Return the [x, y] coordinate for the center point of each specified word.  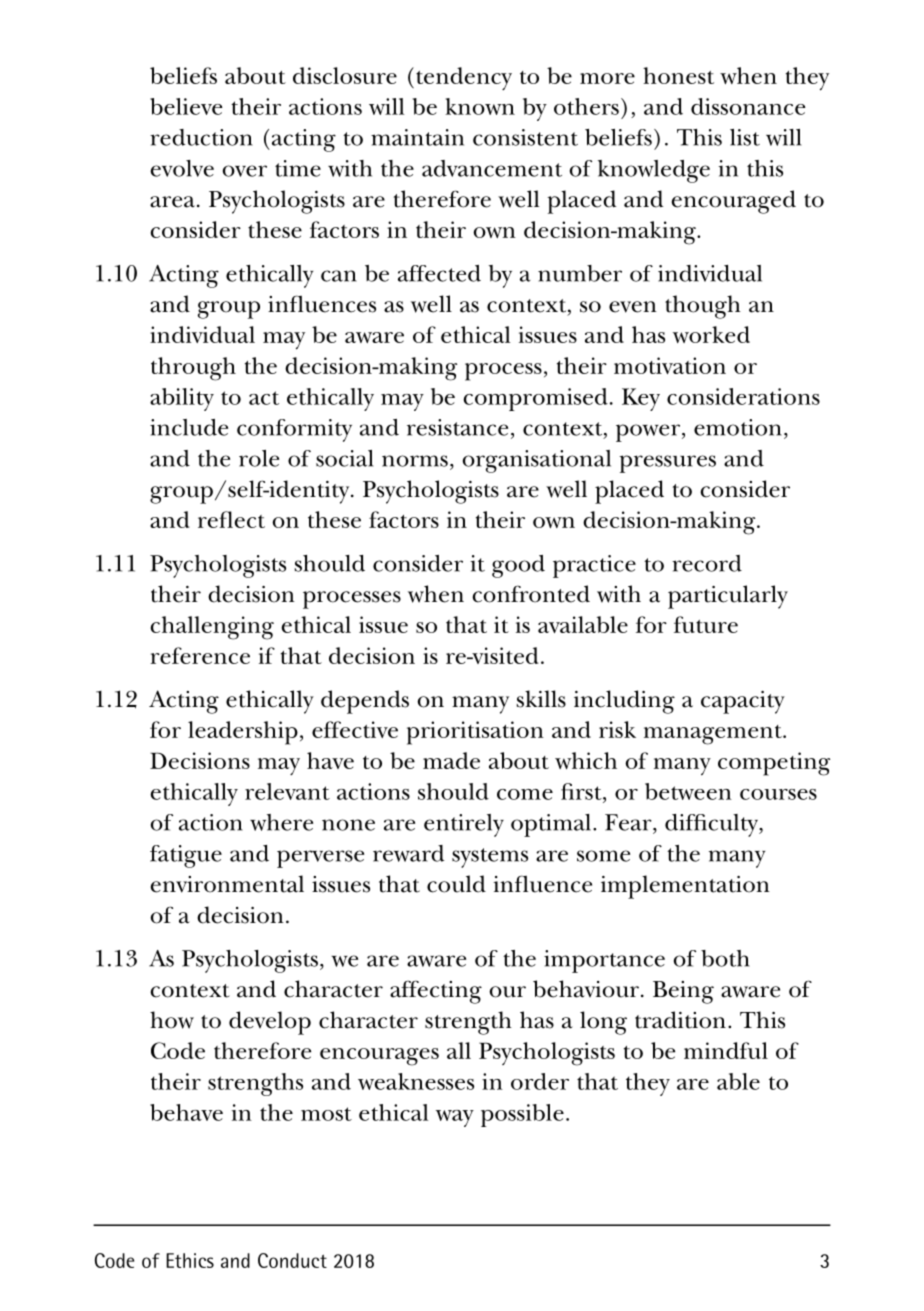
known [480, 106]
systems [490, 858]
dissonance [748, 106]
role [259, 458]
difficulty [712, 825]
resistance [457, 427]
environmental [227, 884]
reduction [201, 137]
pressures [667, 464]
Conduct [292, 1260]
